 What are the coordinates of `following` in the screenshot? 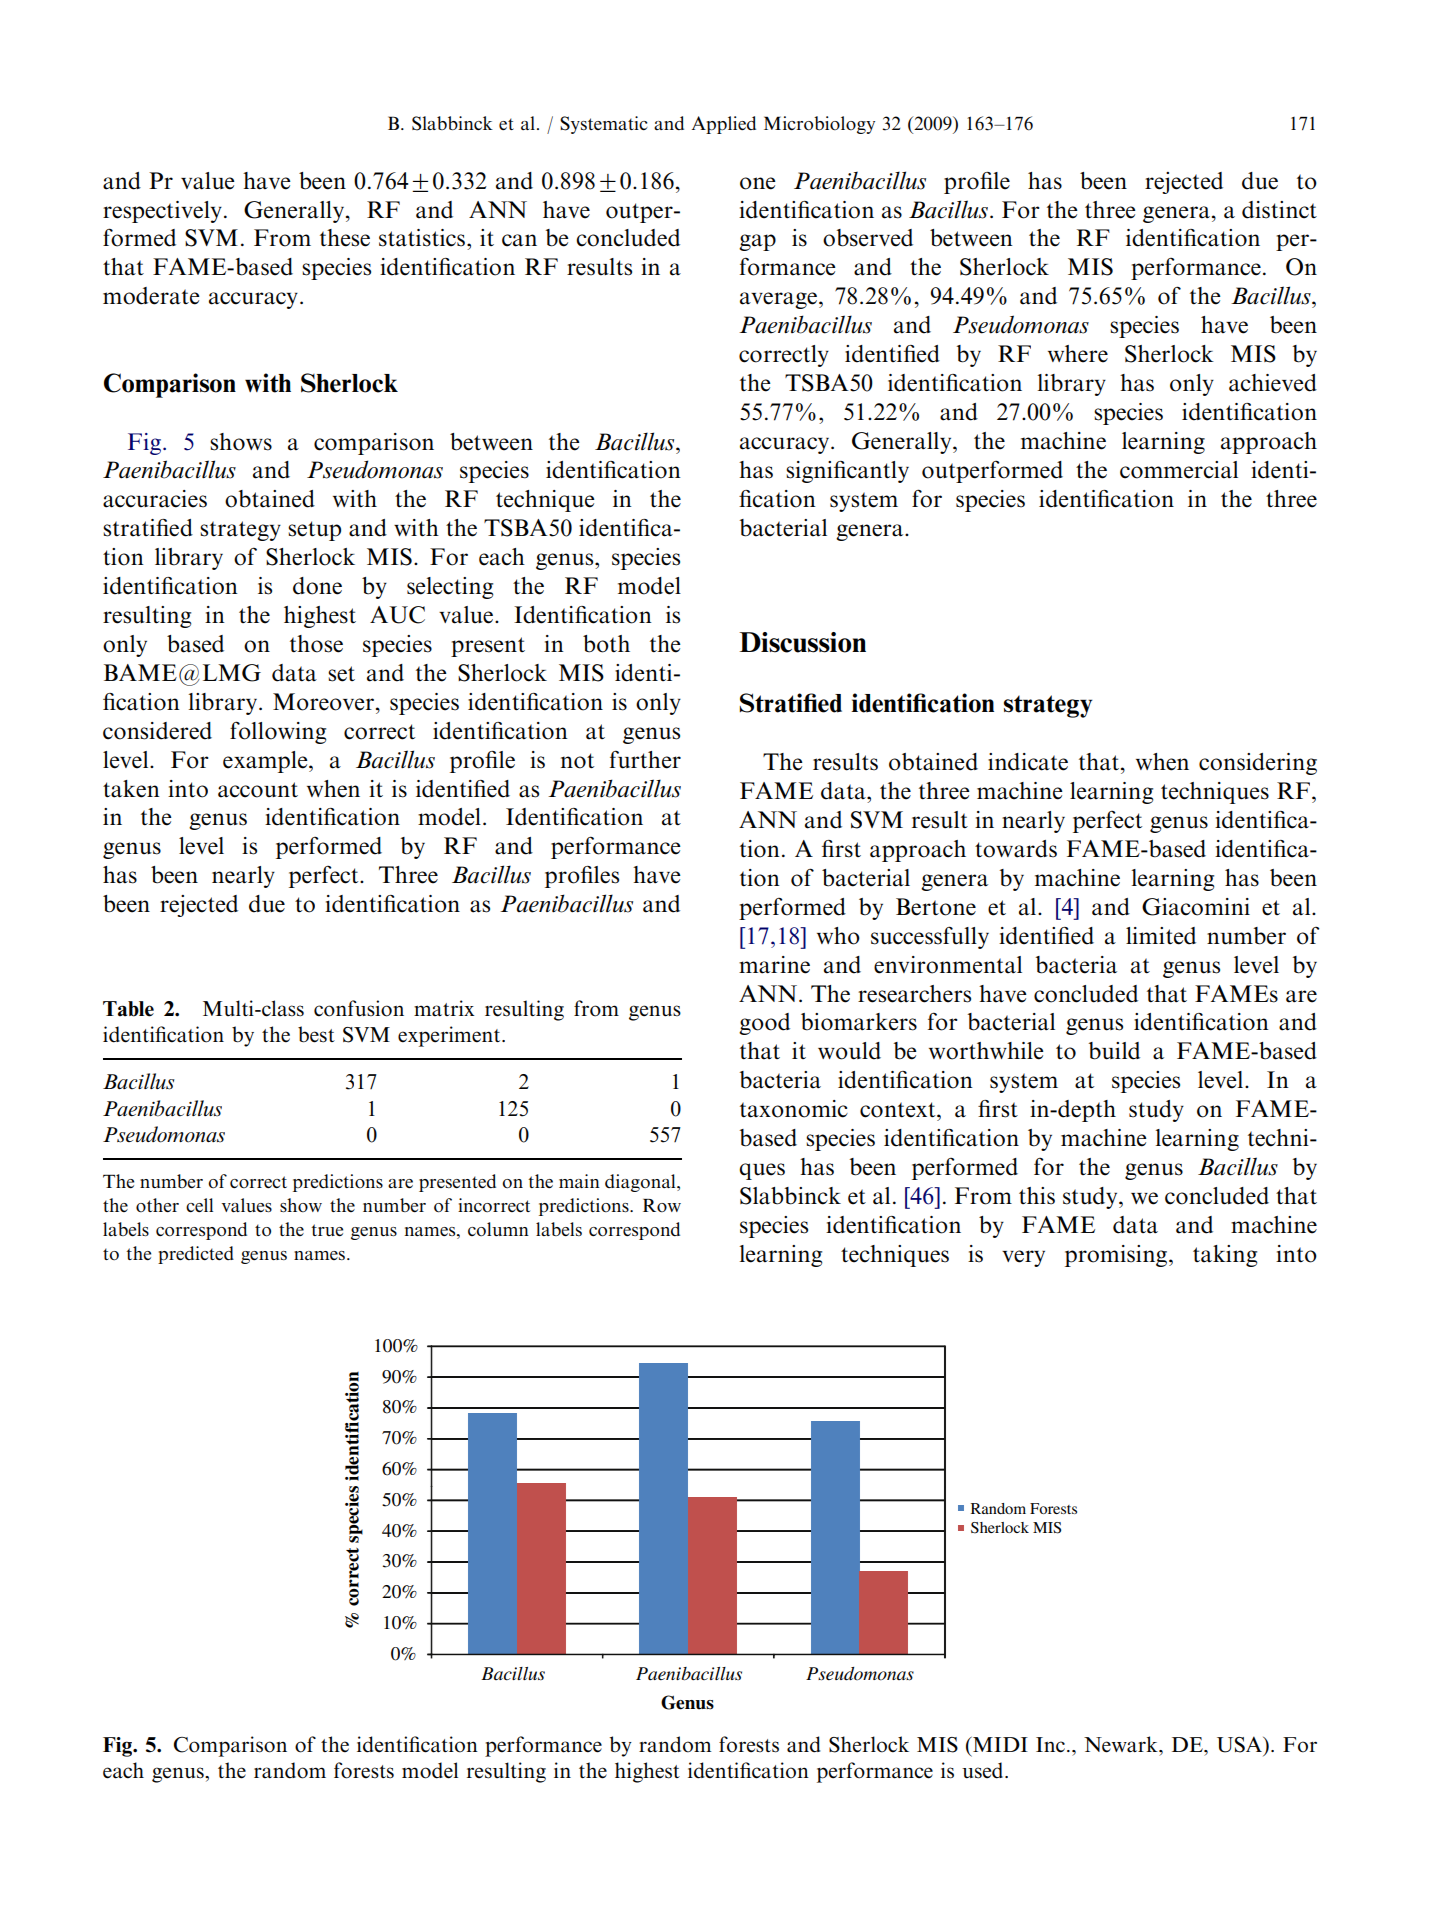 It's located at (278, 732).
